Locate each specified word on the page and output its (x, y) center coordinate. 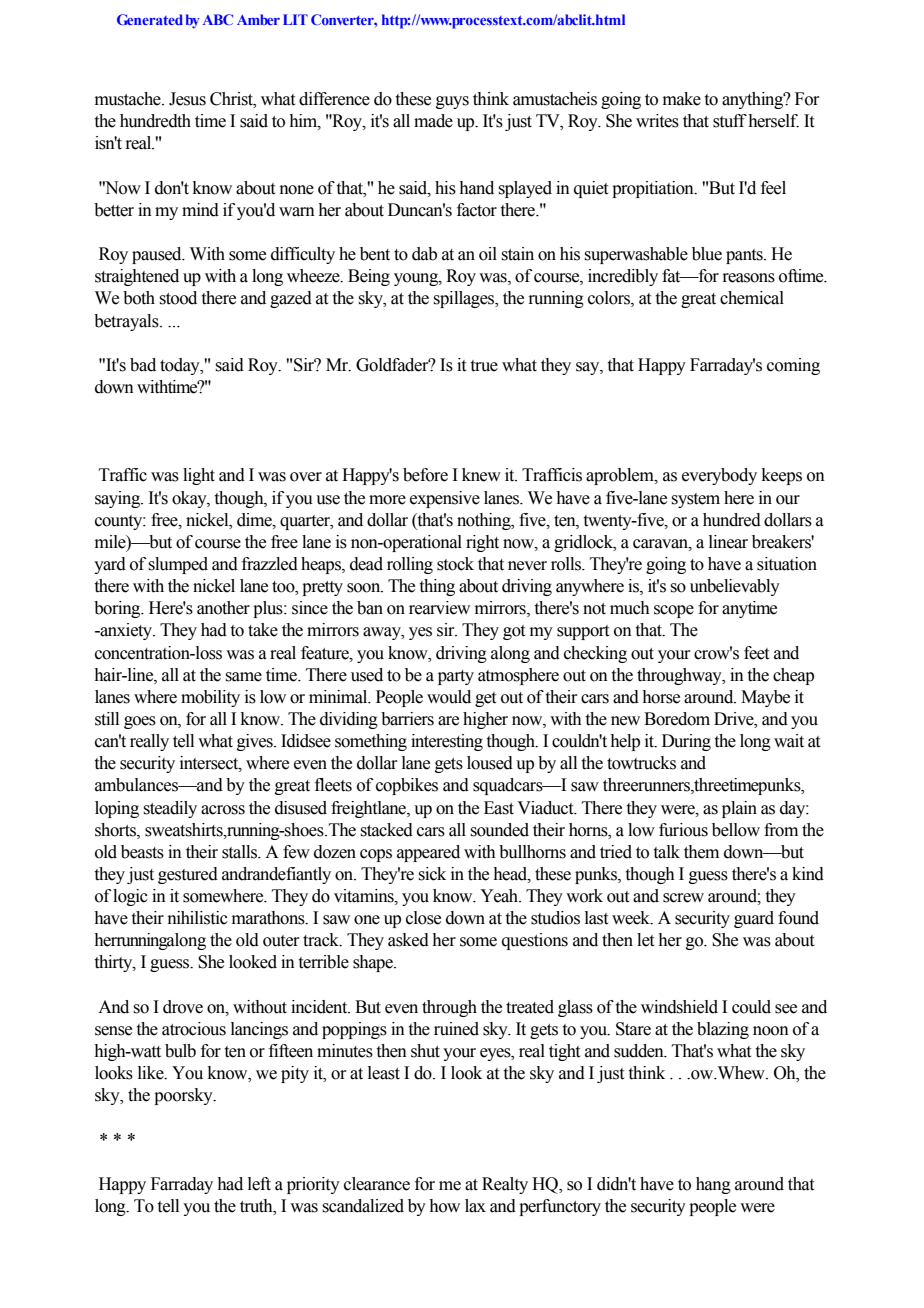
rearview (439, 608)
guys (452, 102)
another (223, 608)
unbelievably (735, 587)
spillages (465, 299)
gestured (188, 875)
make (682, 99)
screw (683, 898)
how (444, 1206)
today (181, 366)
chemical (752, 298)
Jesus (187, 99)
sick (432, 874)
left (259, 1184)
